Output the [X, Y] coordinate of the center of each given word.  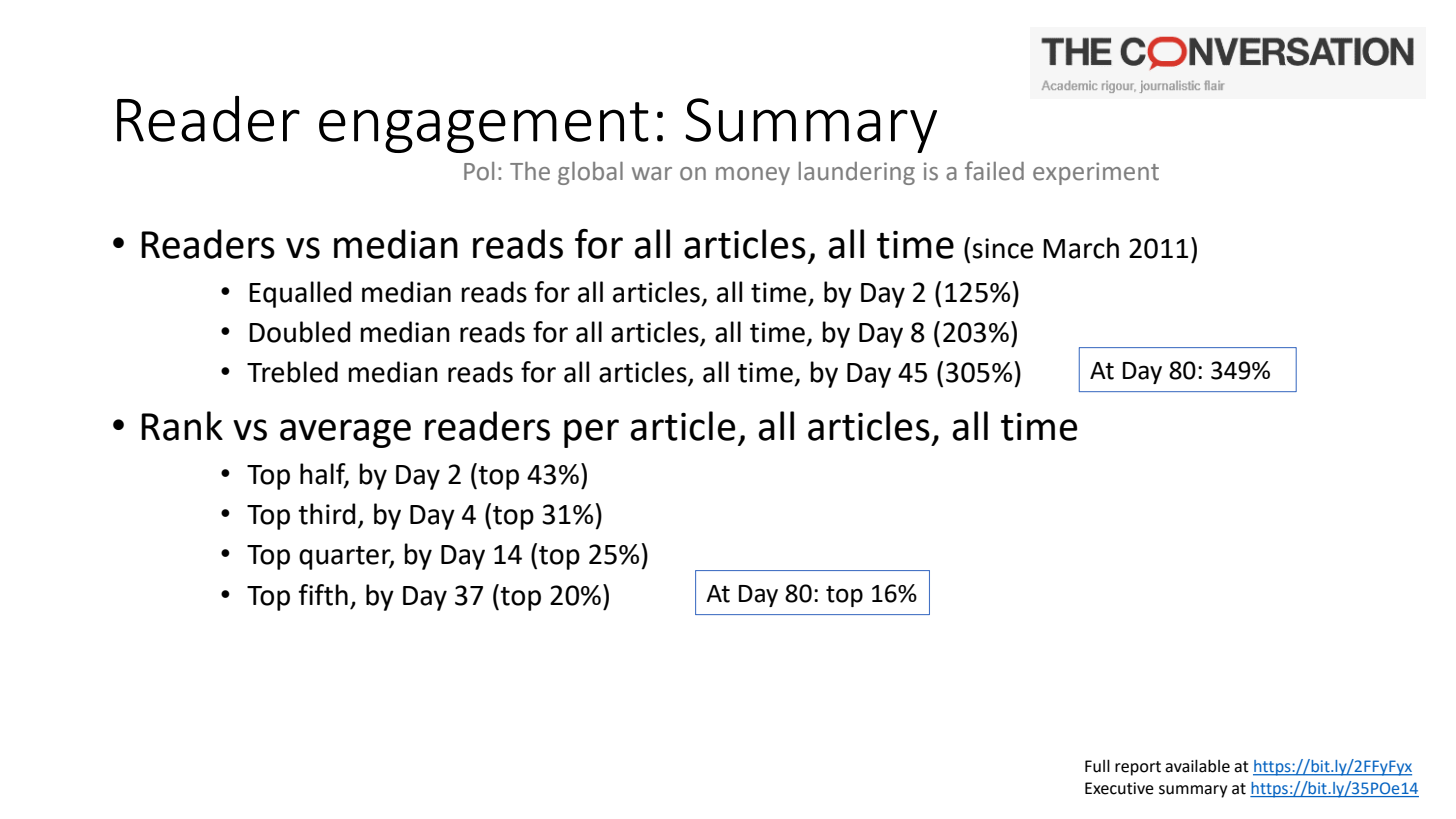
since [1002, 248]
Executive [1119, 788]
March [1081, 248]
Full [1097, 766]
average [345, 433]
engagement [484, 127]
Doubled [299, 332]
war [652, 174]
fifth [323, 595]
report [1138, 768]
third [326, 514]
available [1197, 766]
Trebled [292, 372]
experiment [1096, 173]
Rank [182, 426]
